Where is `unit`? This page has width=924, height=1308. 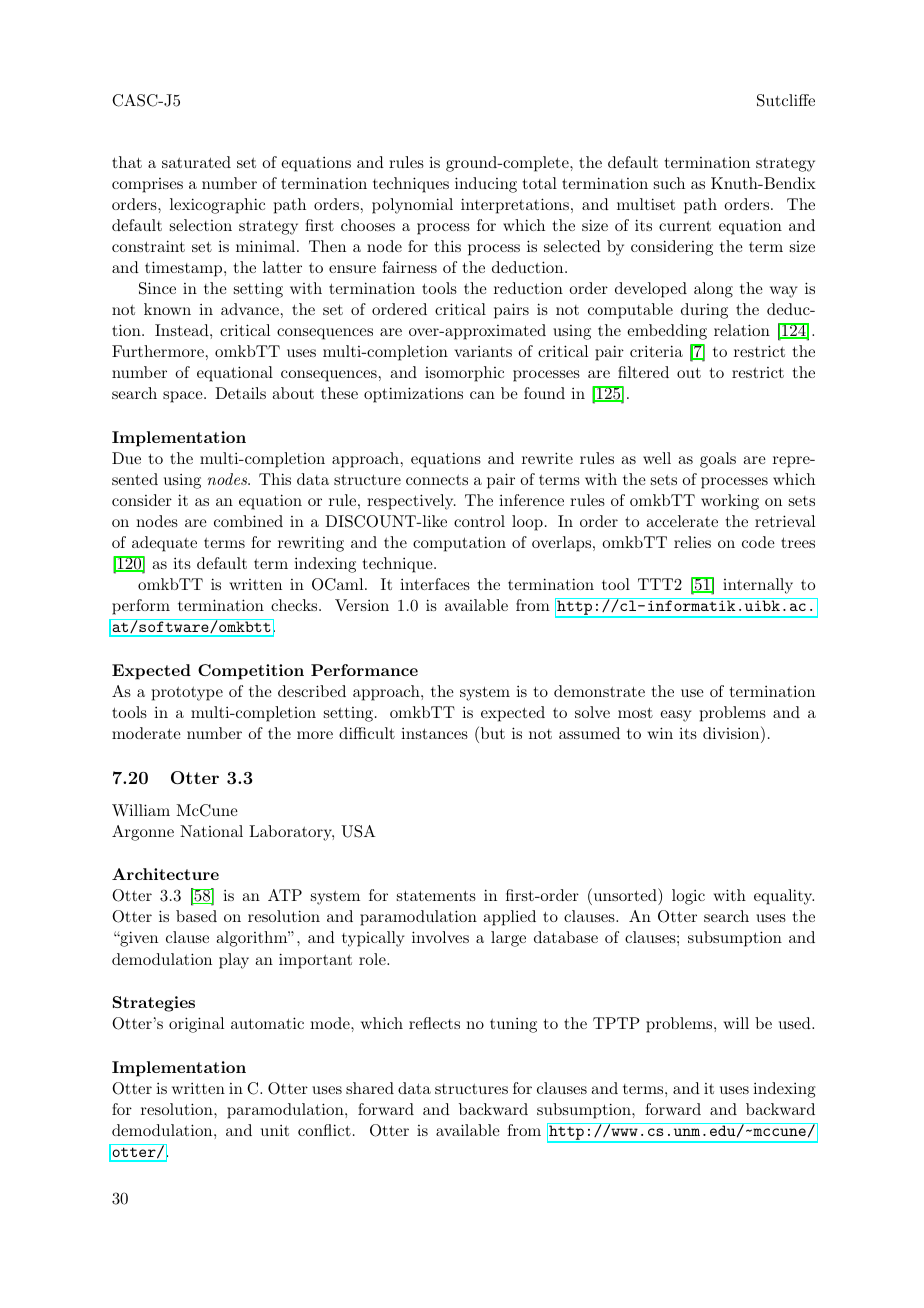 unit is located at coordinates (275, 1130).
